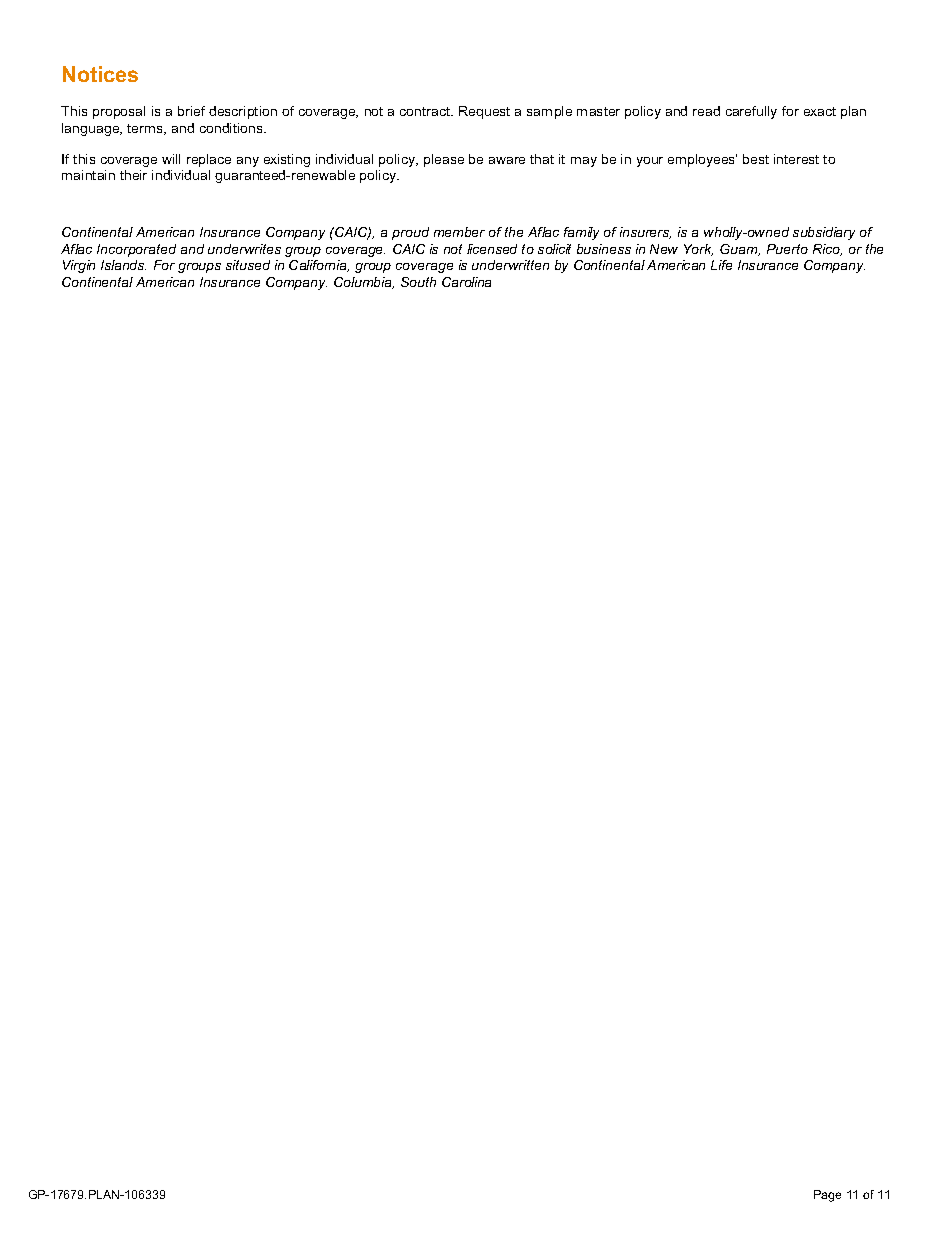 The image size is (952, 1233). Describe the element at coordinates (426, 111) in the page. I see `contract` at that location.
